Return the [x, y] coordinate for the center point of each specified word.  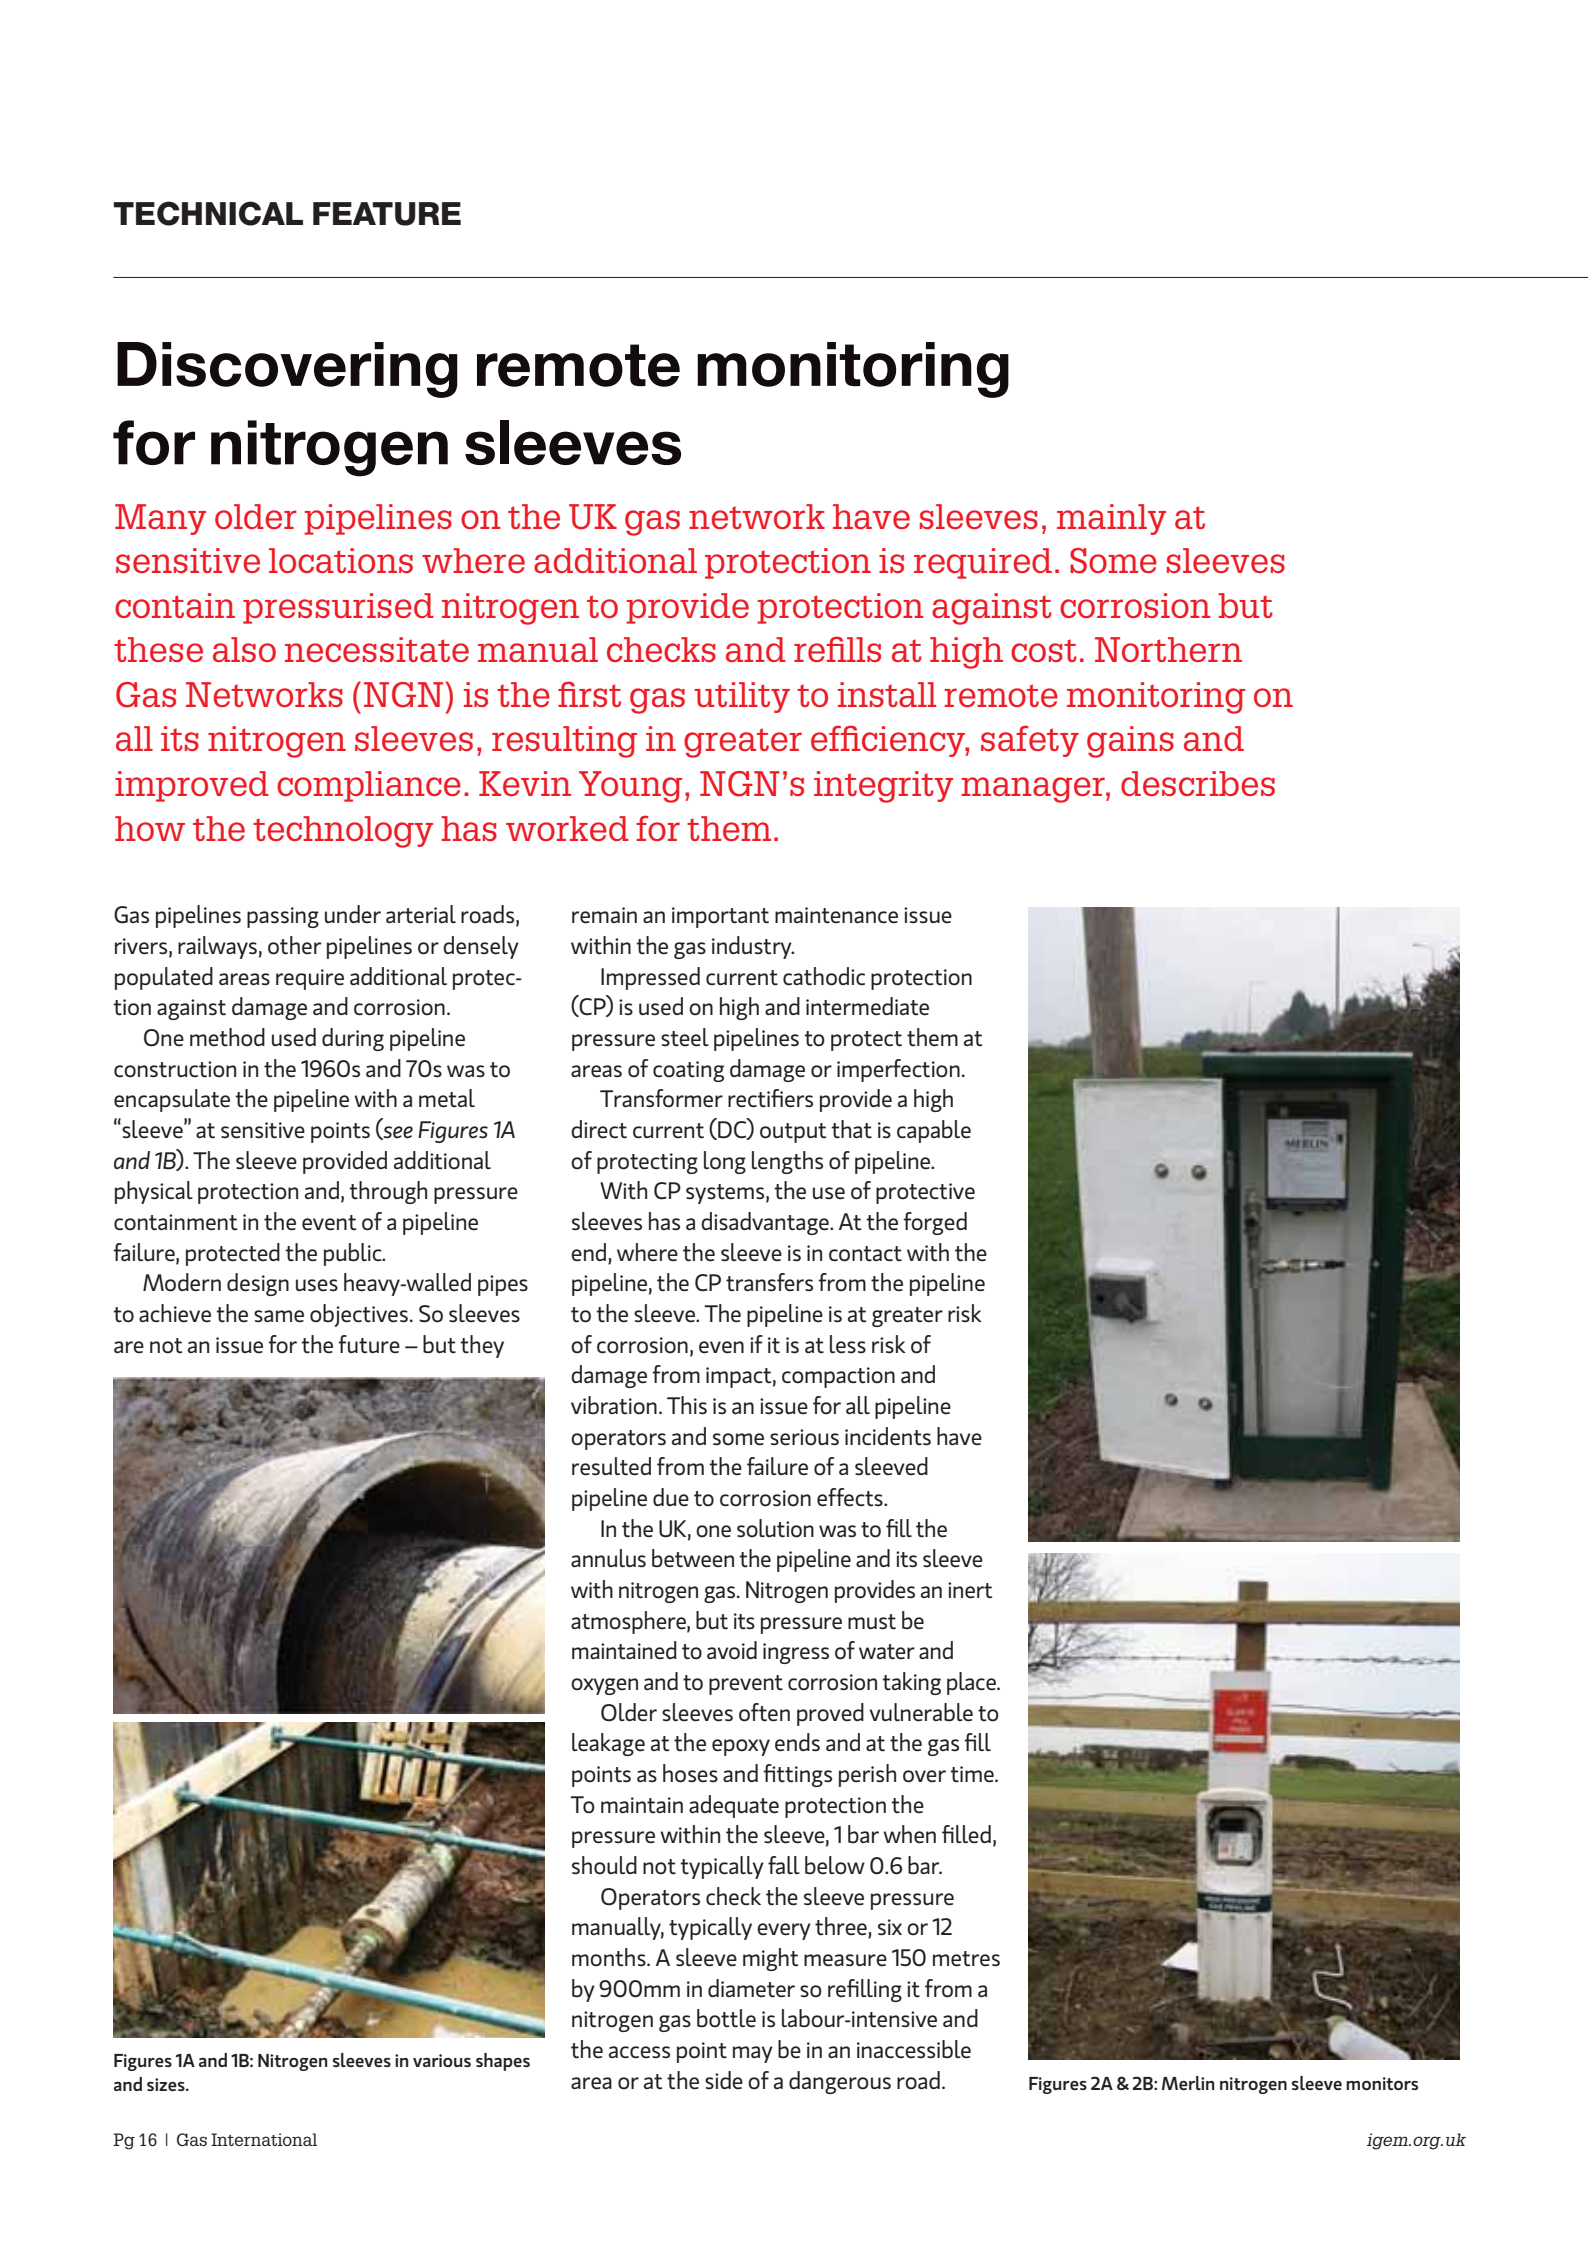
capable [934, 1131]
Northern [1168, 649]
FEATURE [387, 214]
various [442, 2060]
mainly [1111, 519]
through [388, 1192]
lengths [787, 1162]
